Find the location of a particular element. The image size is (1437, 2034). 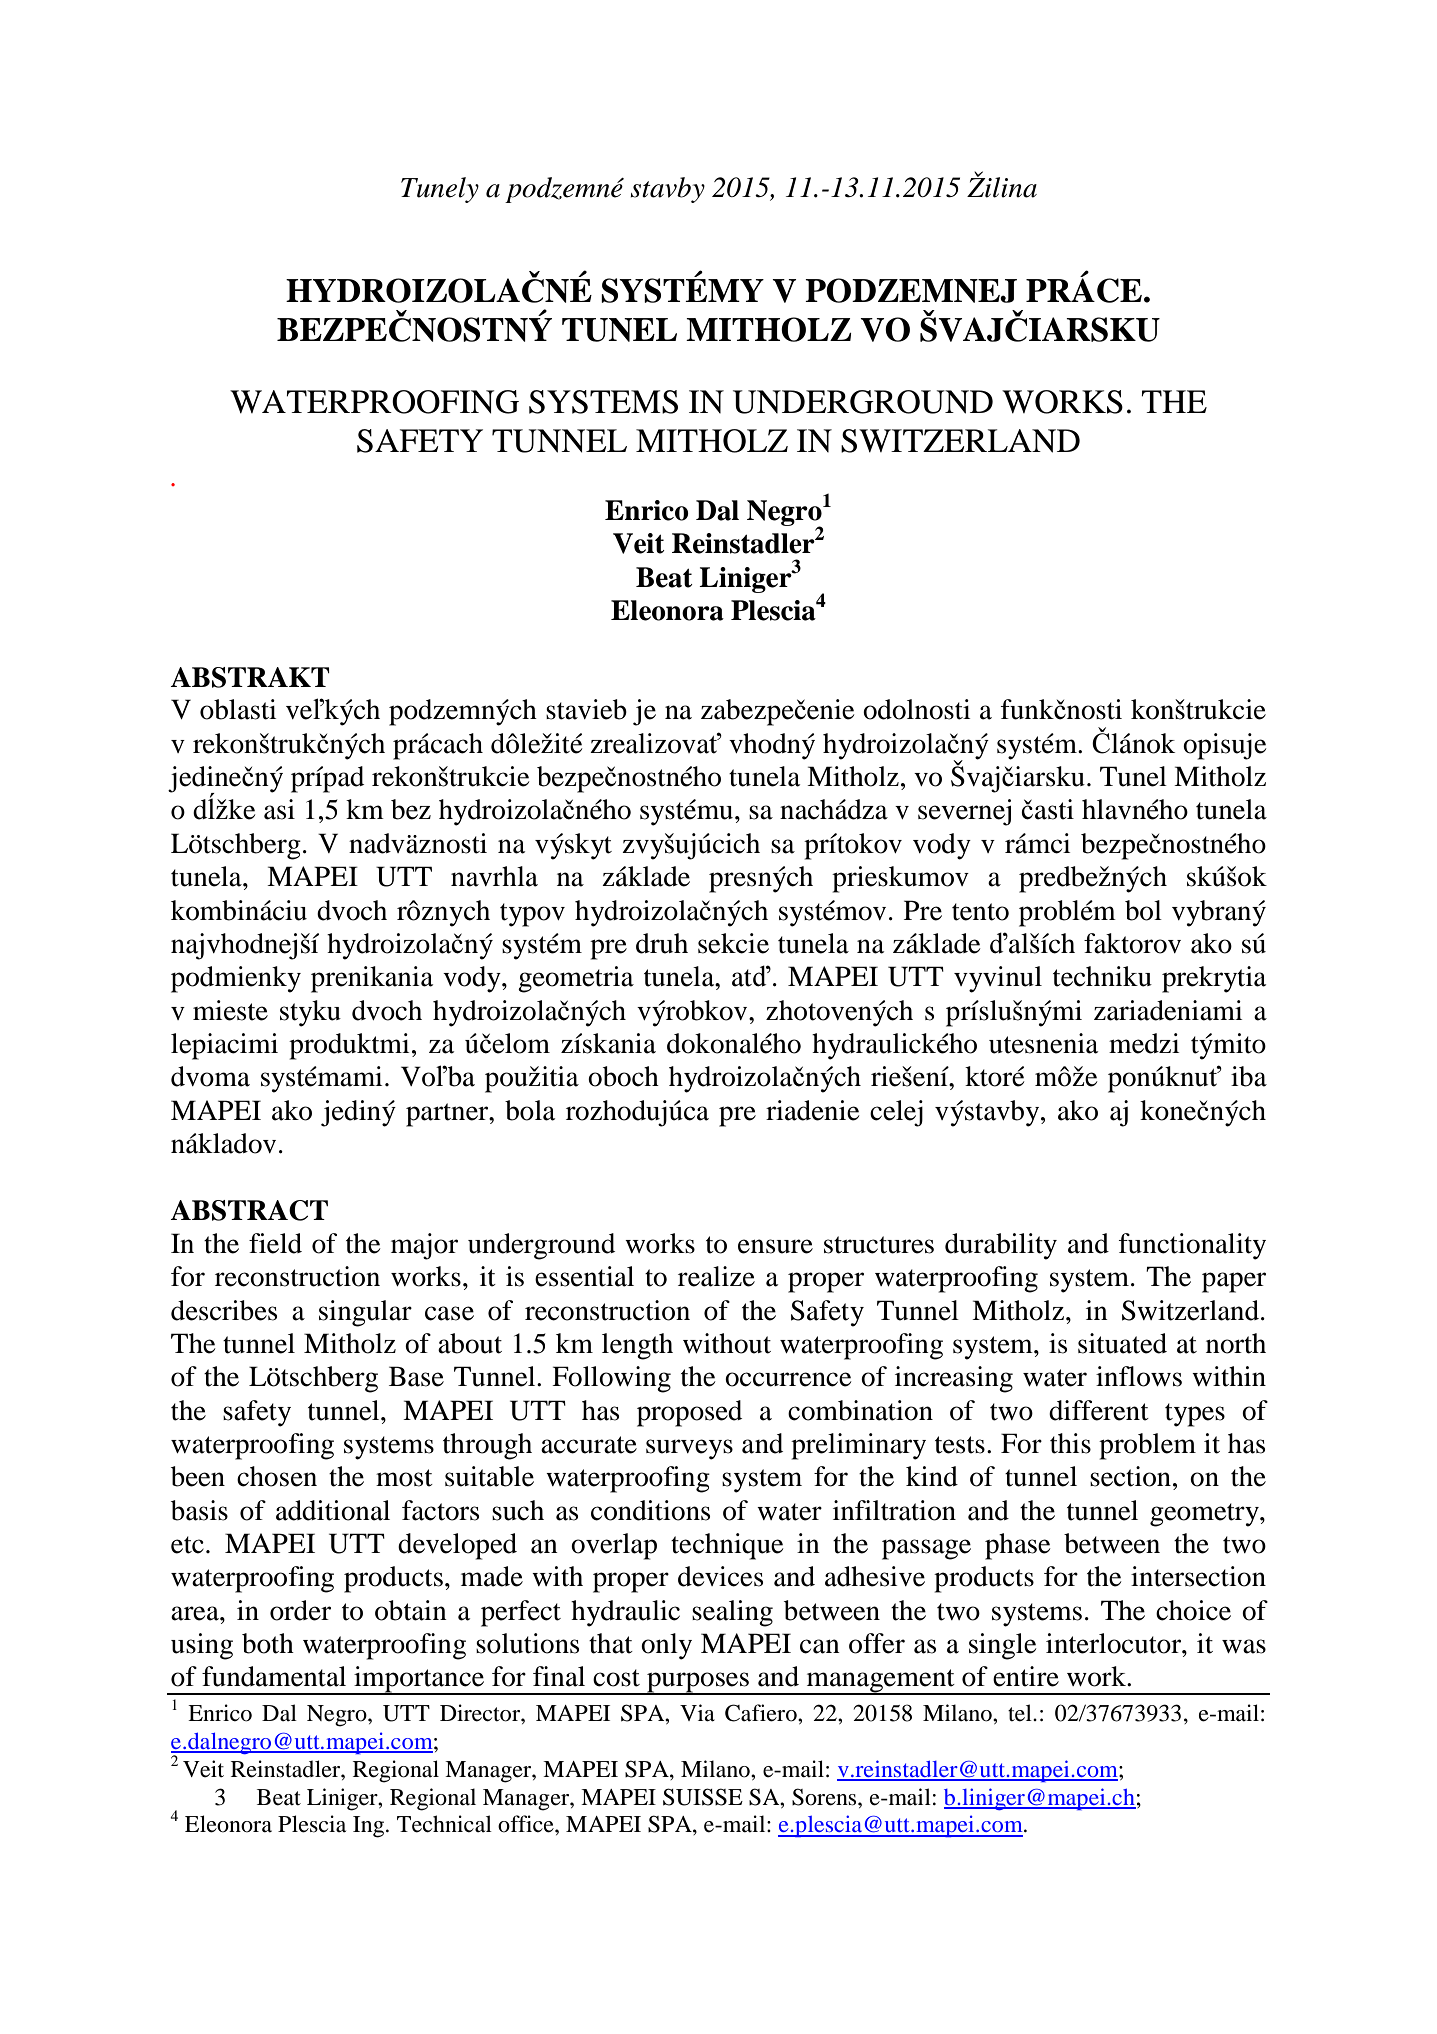

situated is located at coordinates (1122, 1343).
